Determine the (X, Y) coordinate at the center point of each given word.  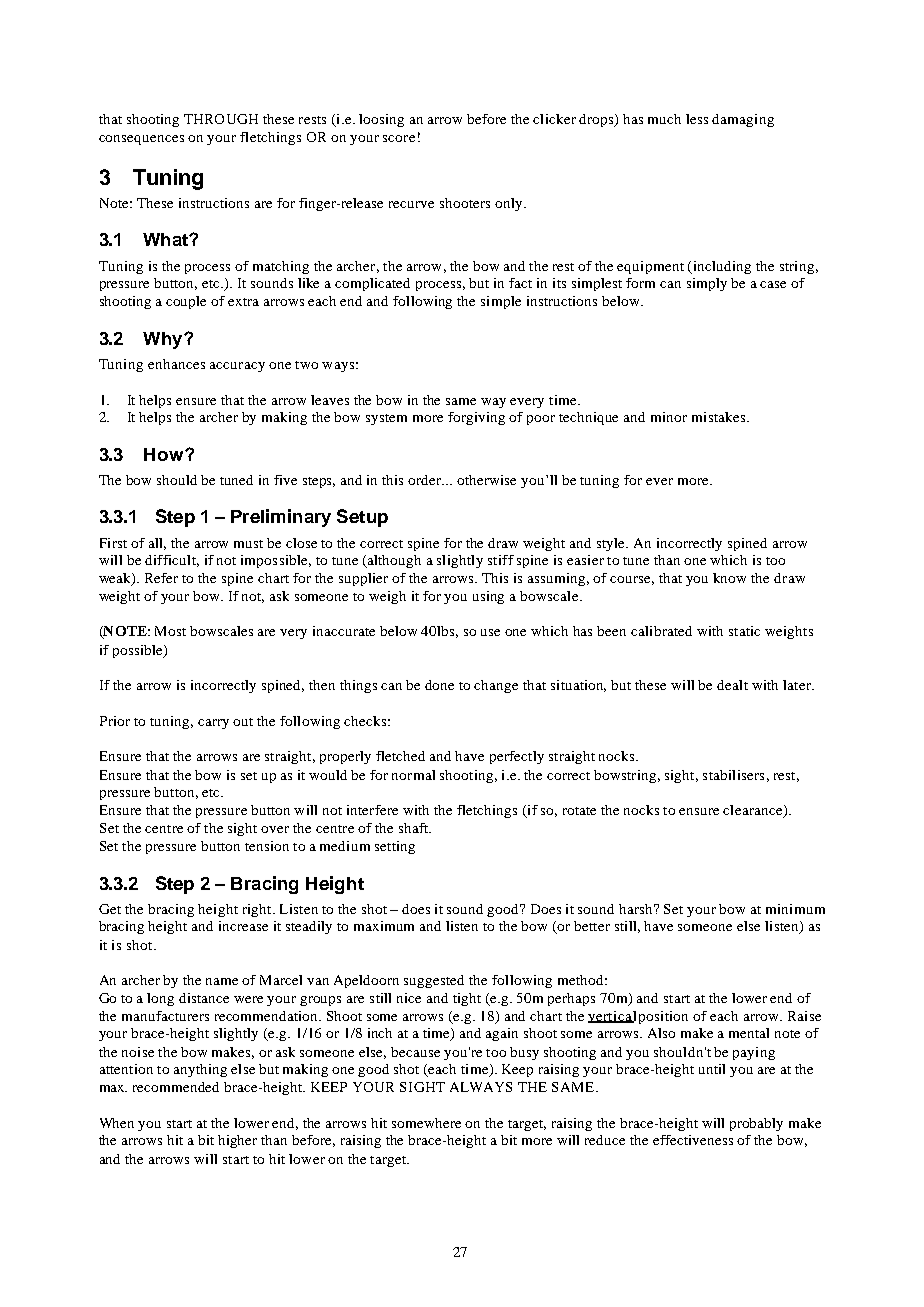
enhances (176, 364)
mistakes (720, 417)
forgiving (476, 418)
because (415, 1052)
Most (170, 631)
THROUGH (221, 119)
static (744, 631)
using (488, 597)
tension (267, 846)
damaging (743, 120)
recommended (176, 1087)
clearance (754, 811)
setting (395, 847)
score (399, 138)
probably (756, 1124)
